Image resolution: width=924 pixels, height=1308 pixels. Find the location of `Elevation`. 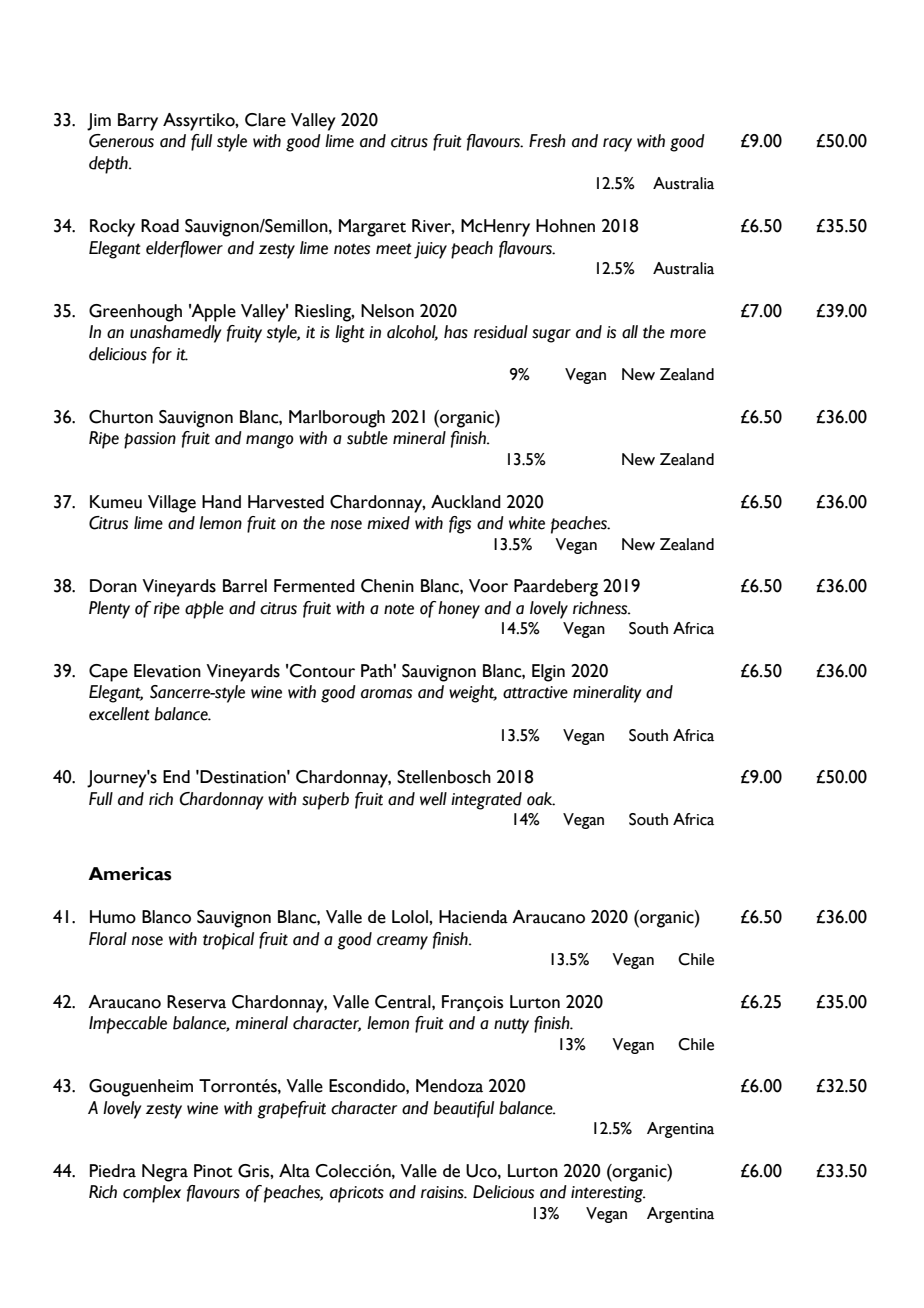

Elevation is located at coordinates (167, 671).
